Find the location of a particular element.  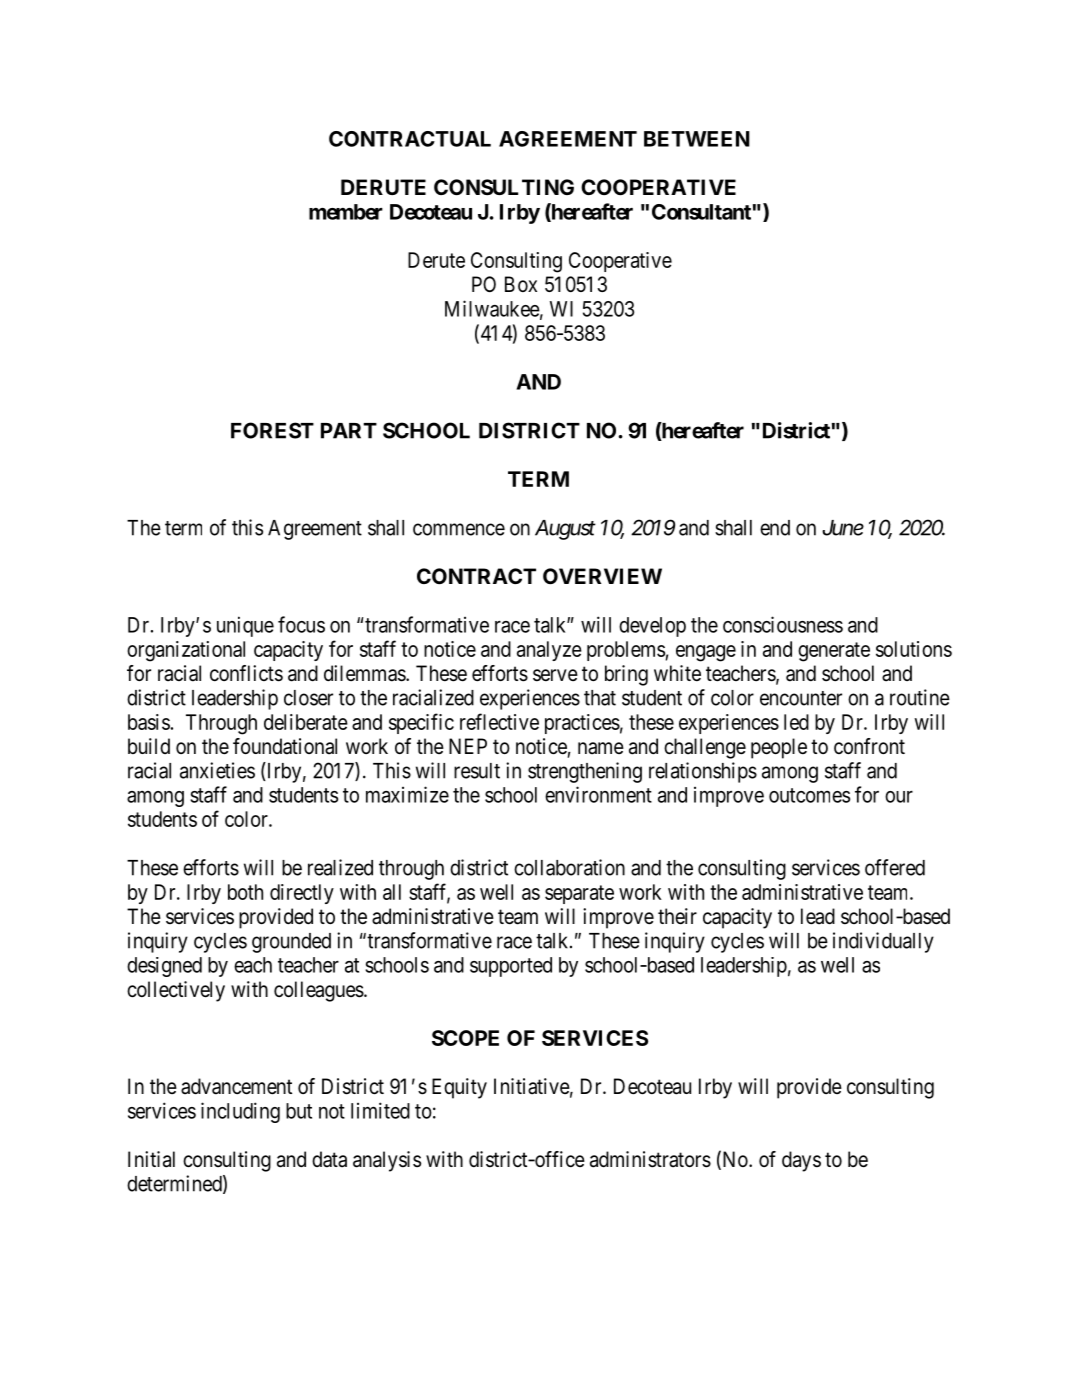

analyze is located at coordinates (549, 651).
